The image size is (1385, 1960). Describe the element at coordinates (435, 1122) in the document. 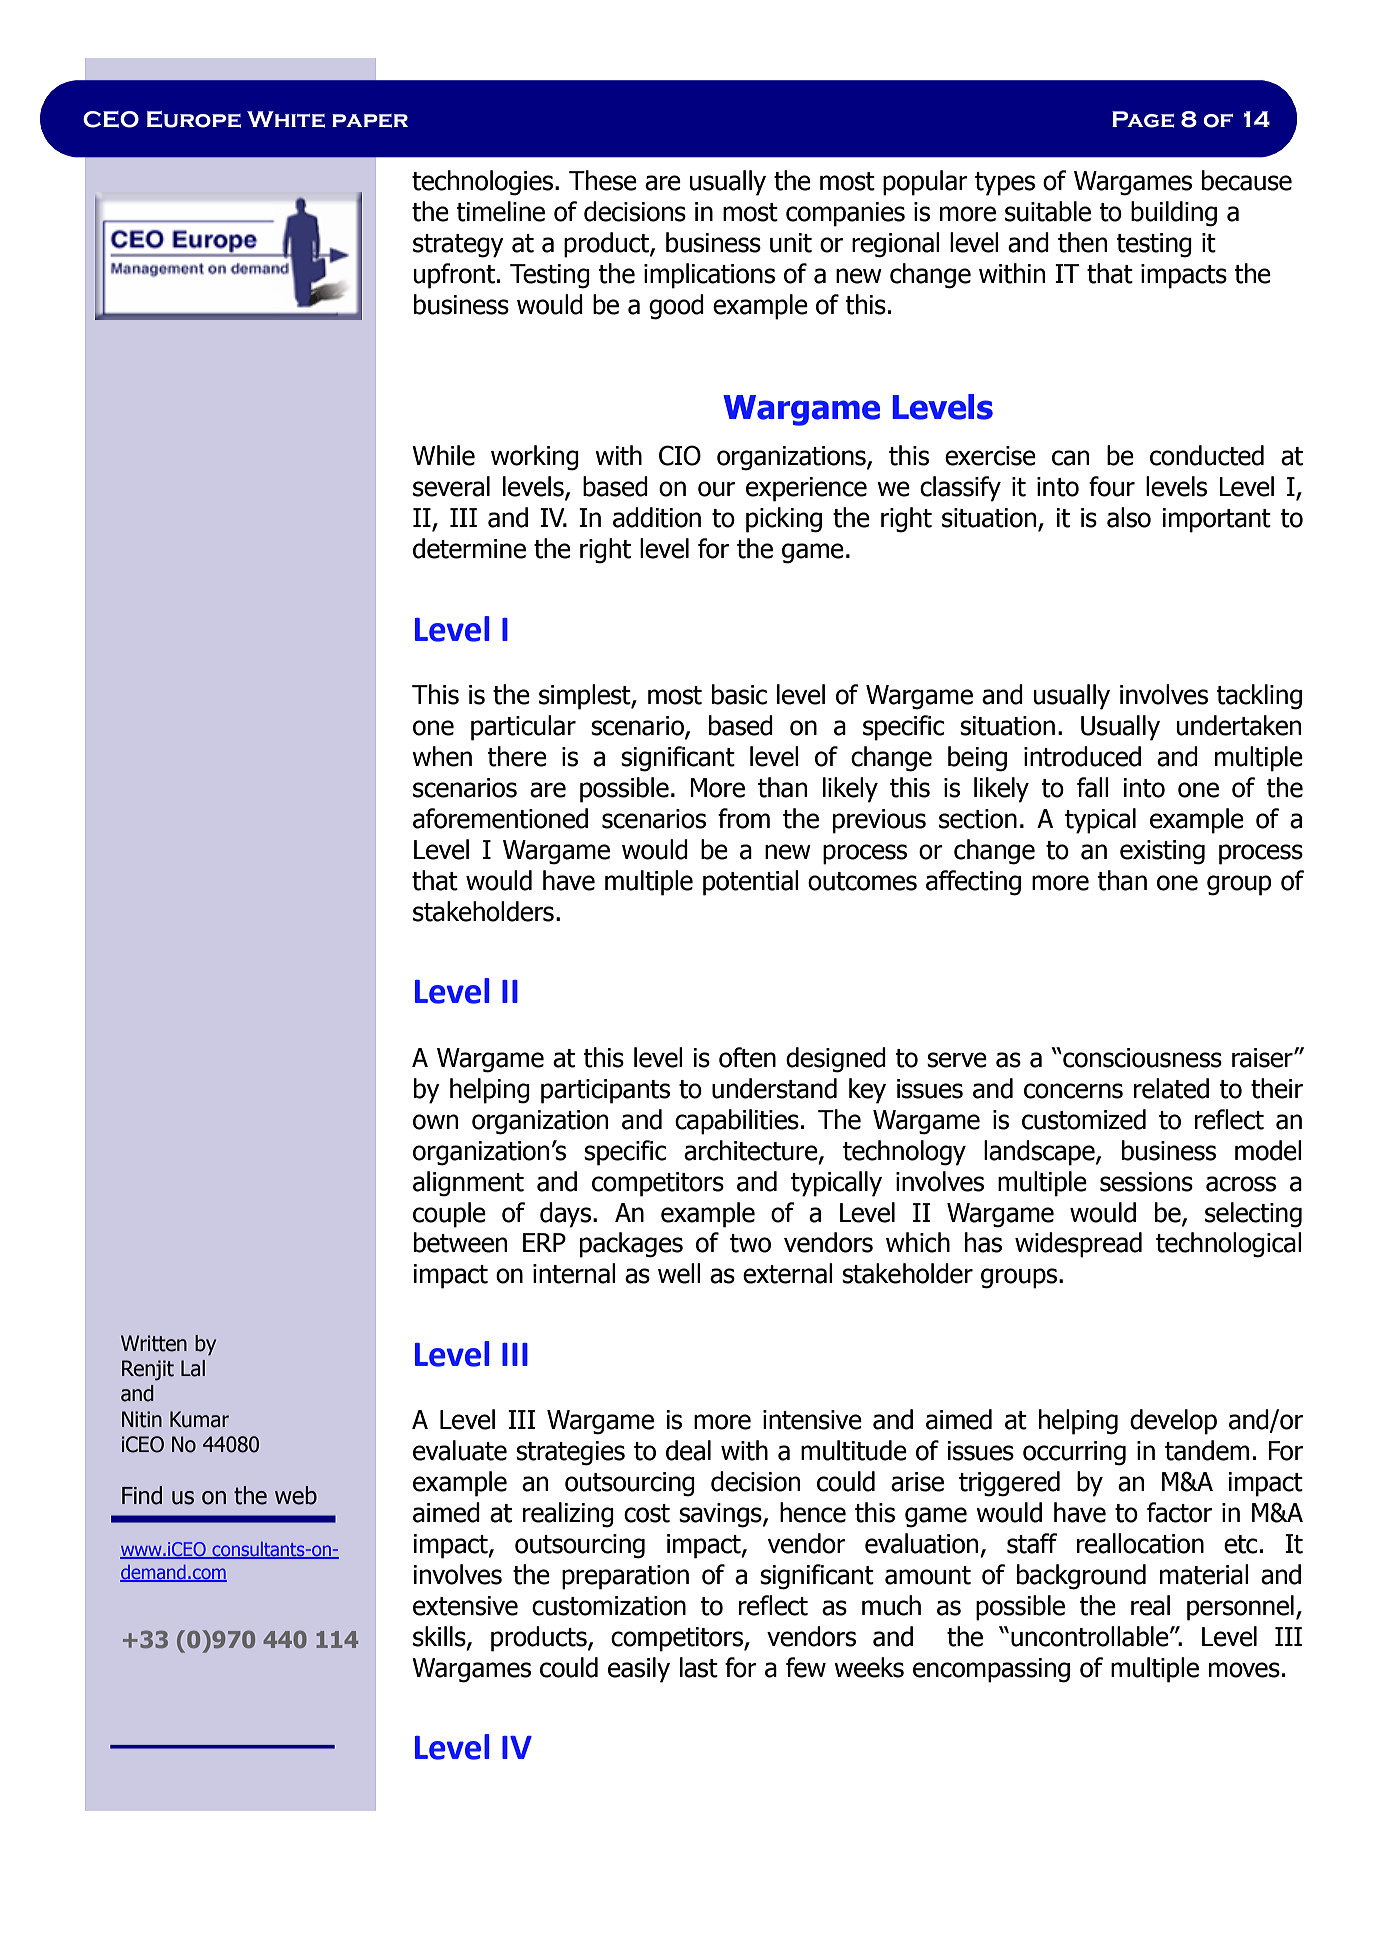

I see `own` at that location.
